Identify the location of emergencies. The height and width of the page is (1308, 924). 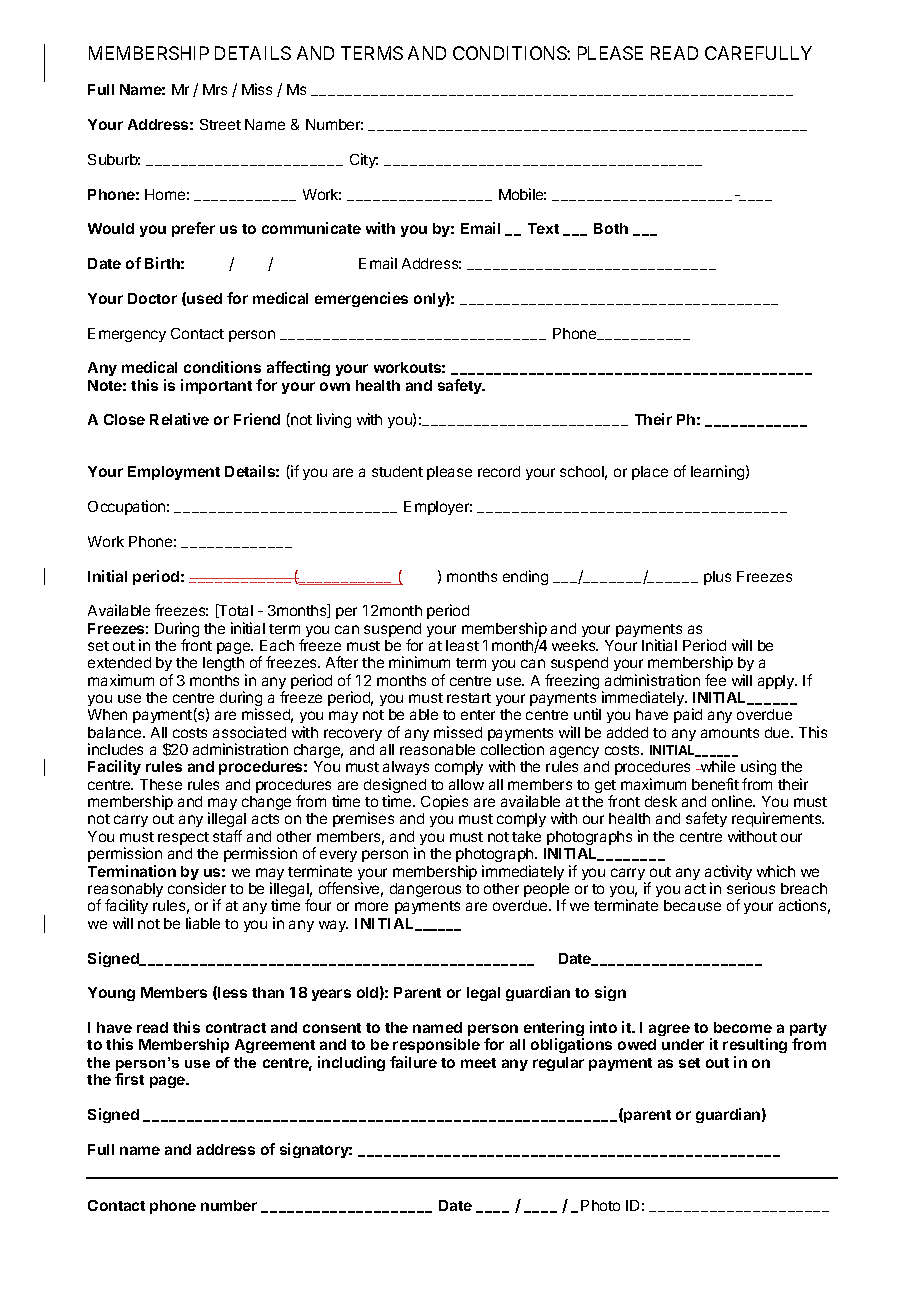
(361, 299).
